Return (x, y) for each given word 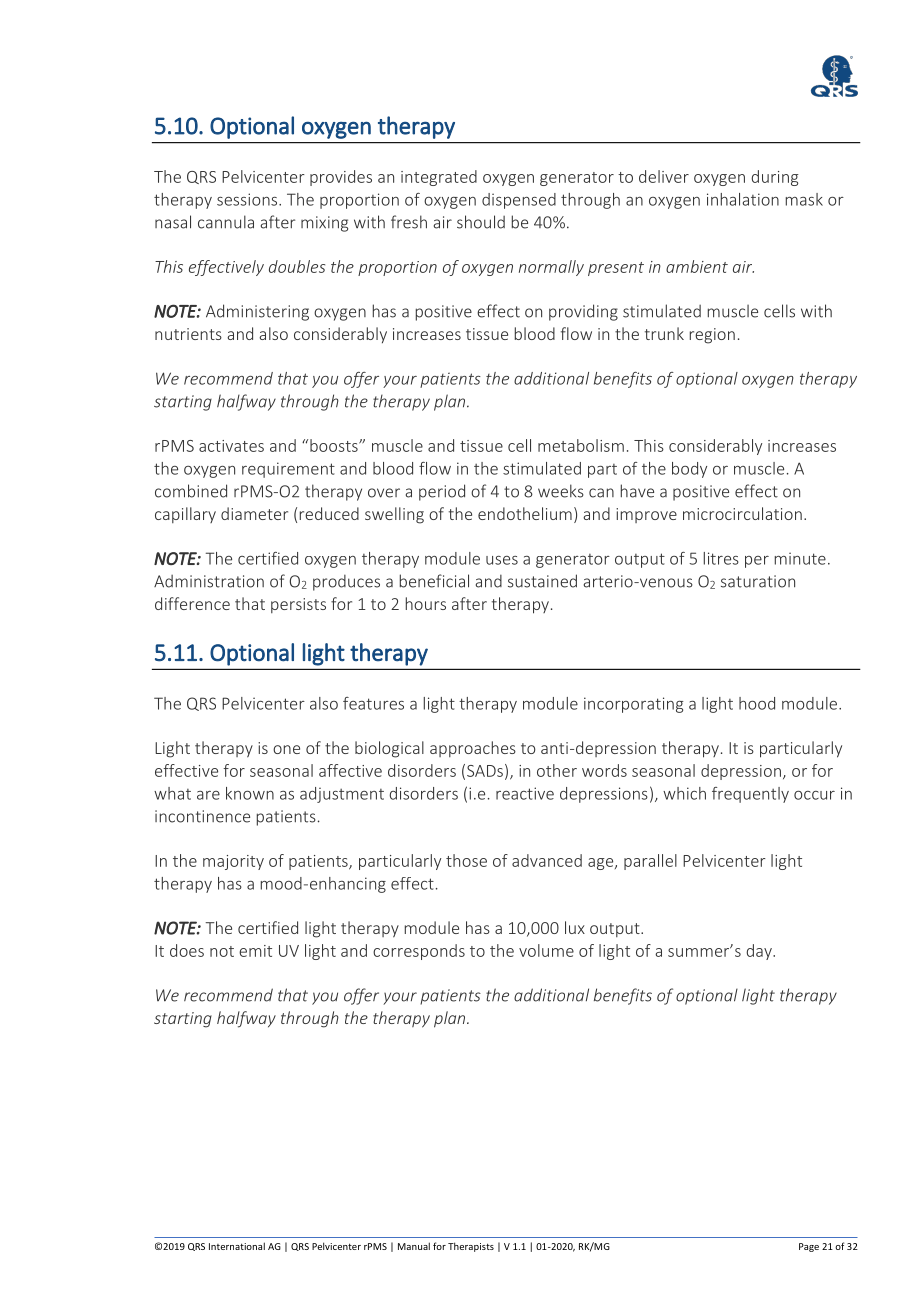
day (760, 952)
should (481, 222)
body (689, 470)
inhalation (743, 199)
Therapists (471, 1247)
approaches (473, 749)
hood (757, 703)
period (442, 492)
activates (231, 446)
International (237, 1246)
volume (546, 950)
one (286, 749)
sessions (248, 199)
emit (255, 951)
